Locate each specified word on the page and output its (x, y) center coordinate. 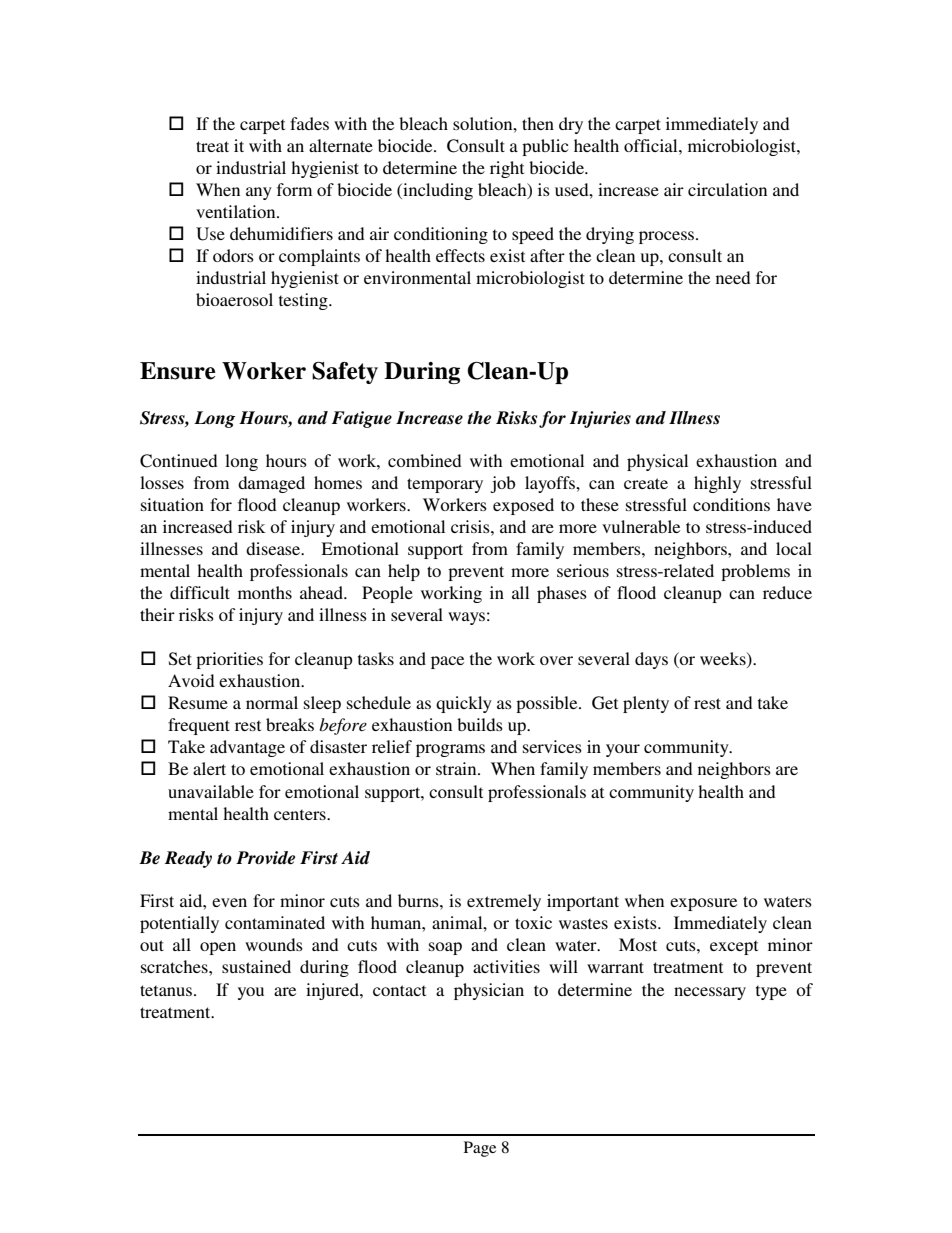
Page (480, 1149)
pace (447, 662)
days (651, 660)
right (507, 169)
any (259, 193)
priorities (229, 660)
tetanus (167, 990)
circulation (727, 189)
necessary (710, 993)
